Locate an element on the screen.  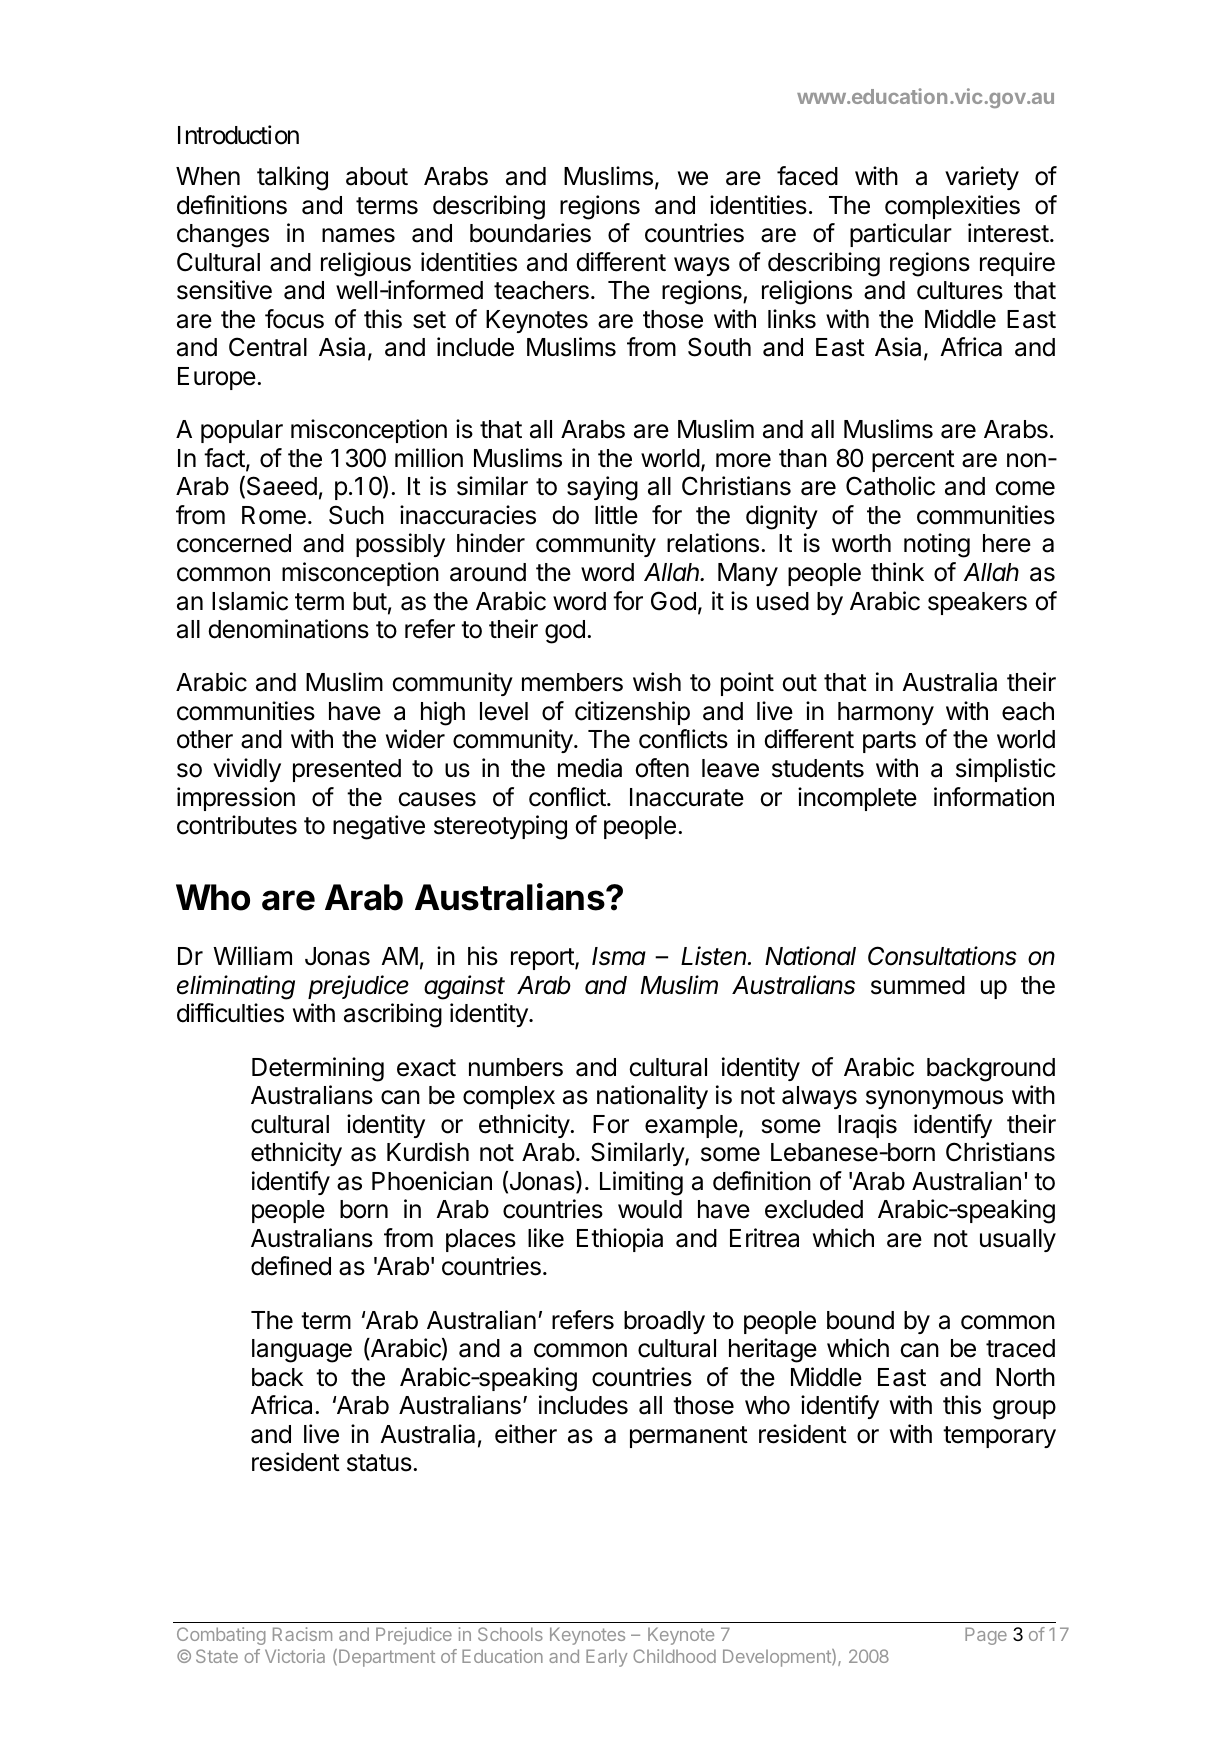
faced is located at coordinates (807, 176).
